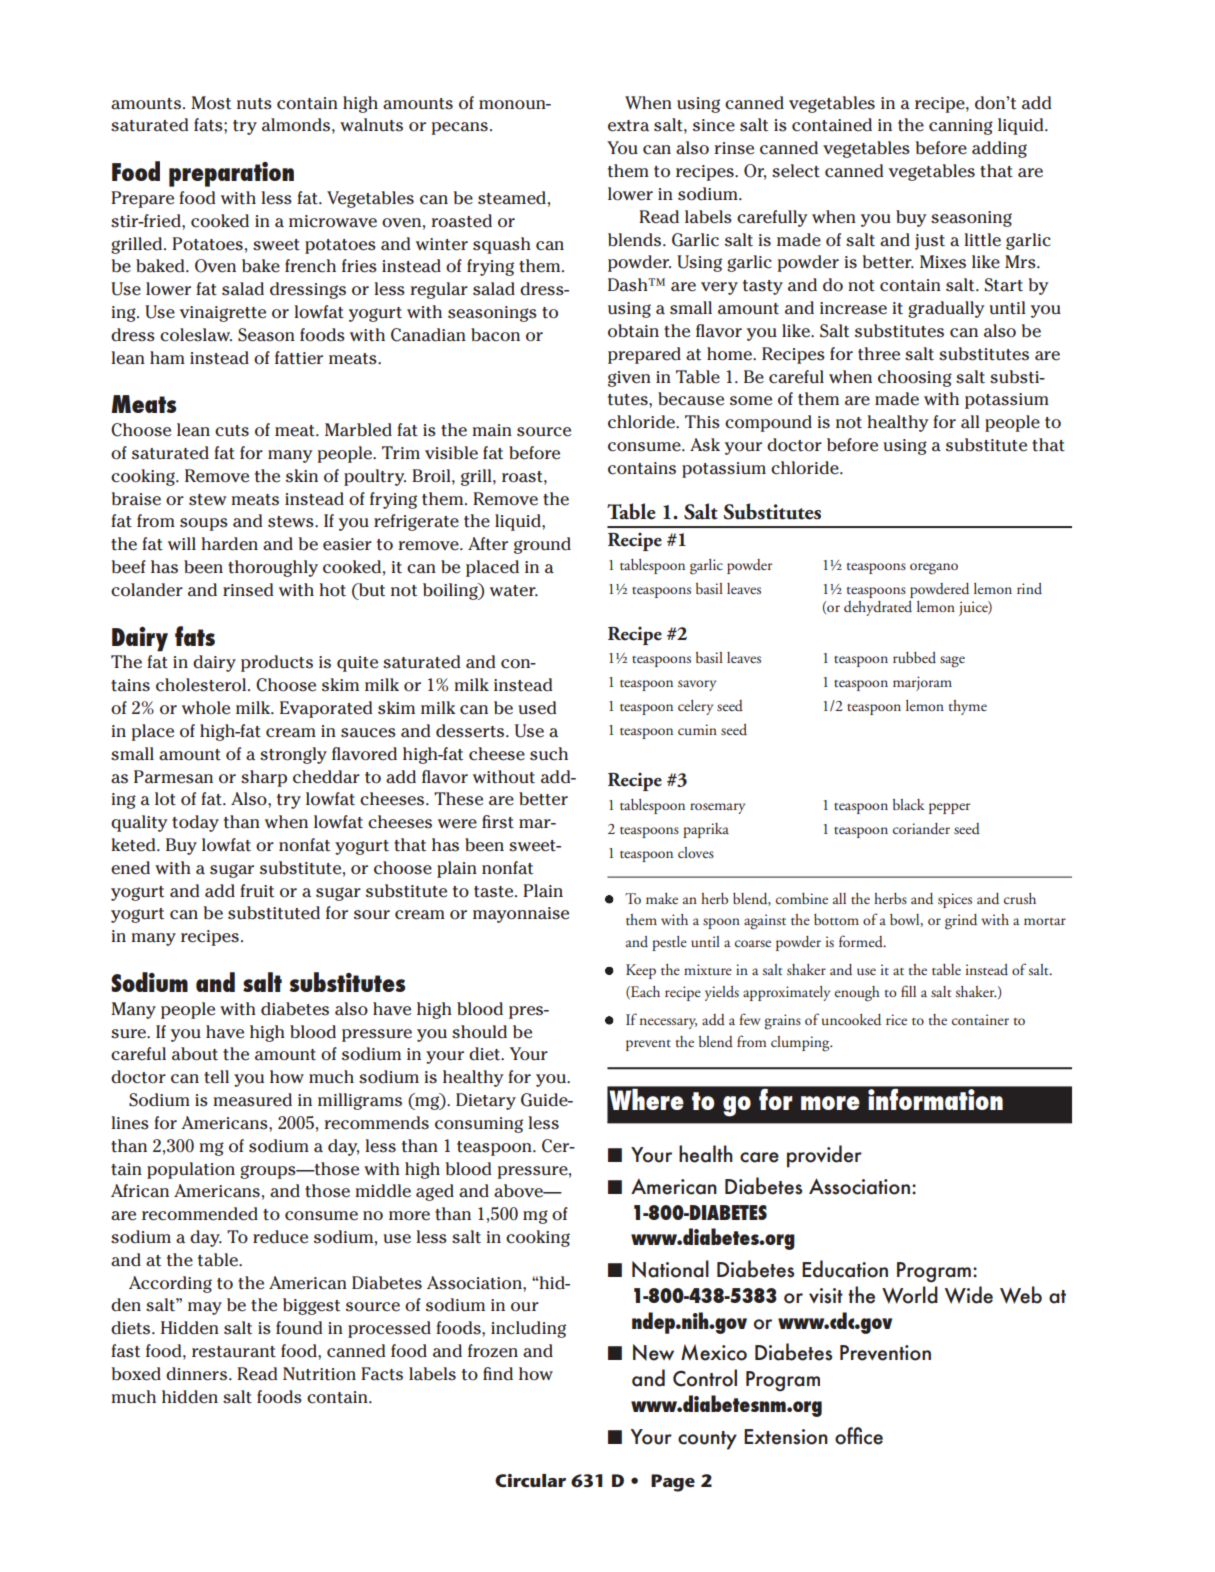 This document has height=1572, width=1215. Describe the element at coordinates (859, 1436) in the document. I see `office` at that location.
